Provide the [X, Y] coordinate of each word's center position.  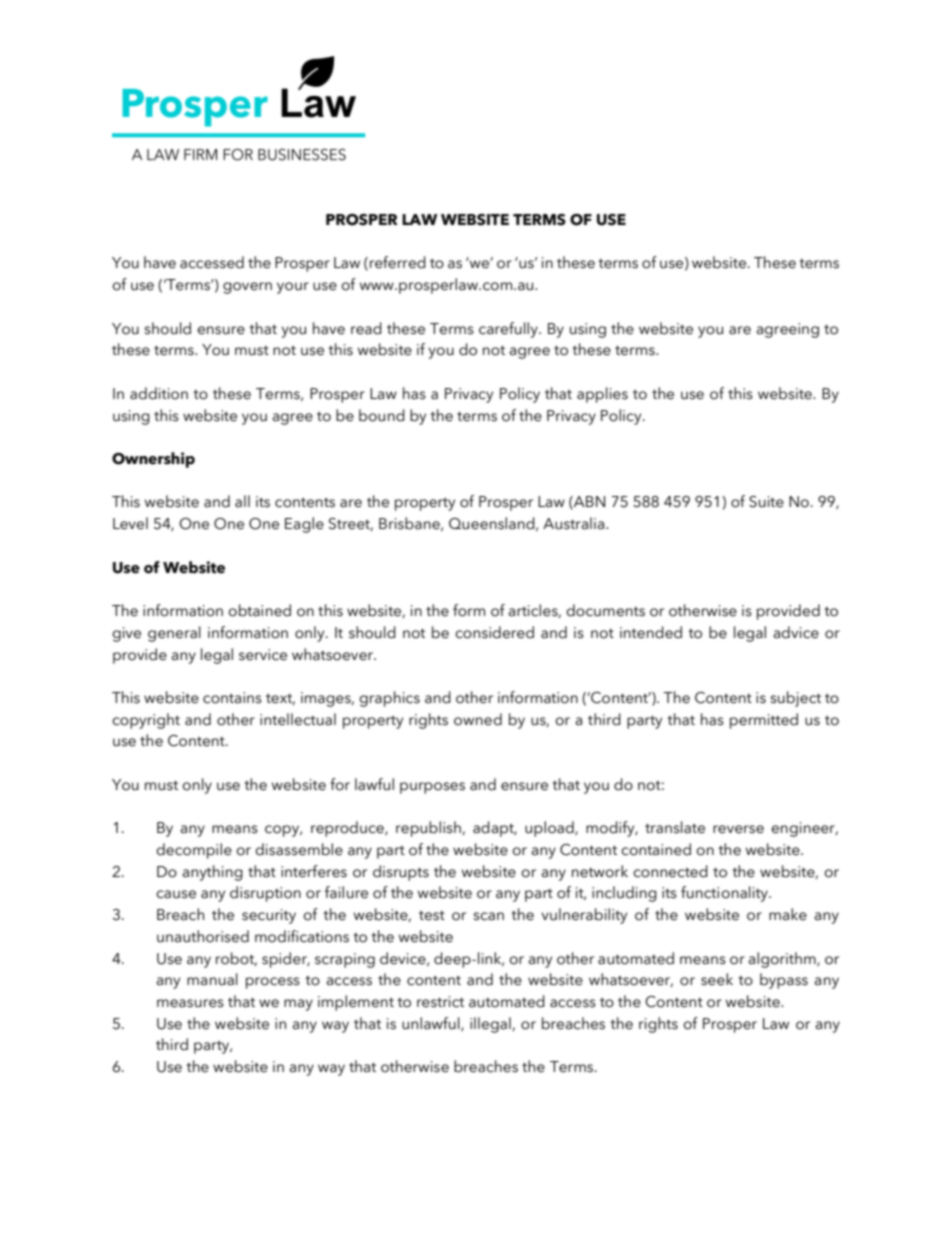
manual [212, 979]
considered [494, 632]
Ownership [153, 460]
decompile [194, 851]
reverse [738, 829]
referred [398, 262]
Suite [766, 502]
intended [651, 632]
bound [382, 415]
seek [717, 979]
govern [247, 288]
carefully [509, 330]
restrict [440, 1002]
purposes [432, 788]
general [174, 634]
